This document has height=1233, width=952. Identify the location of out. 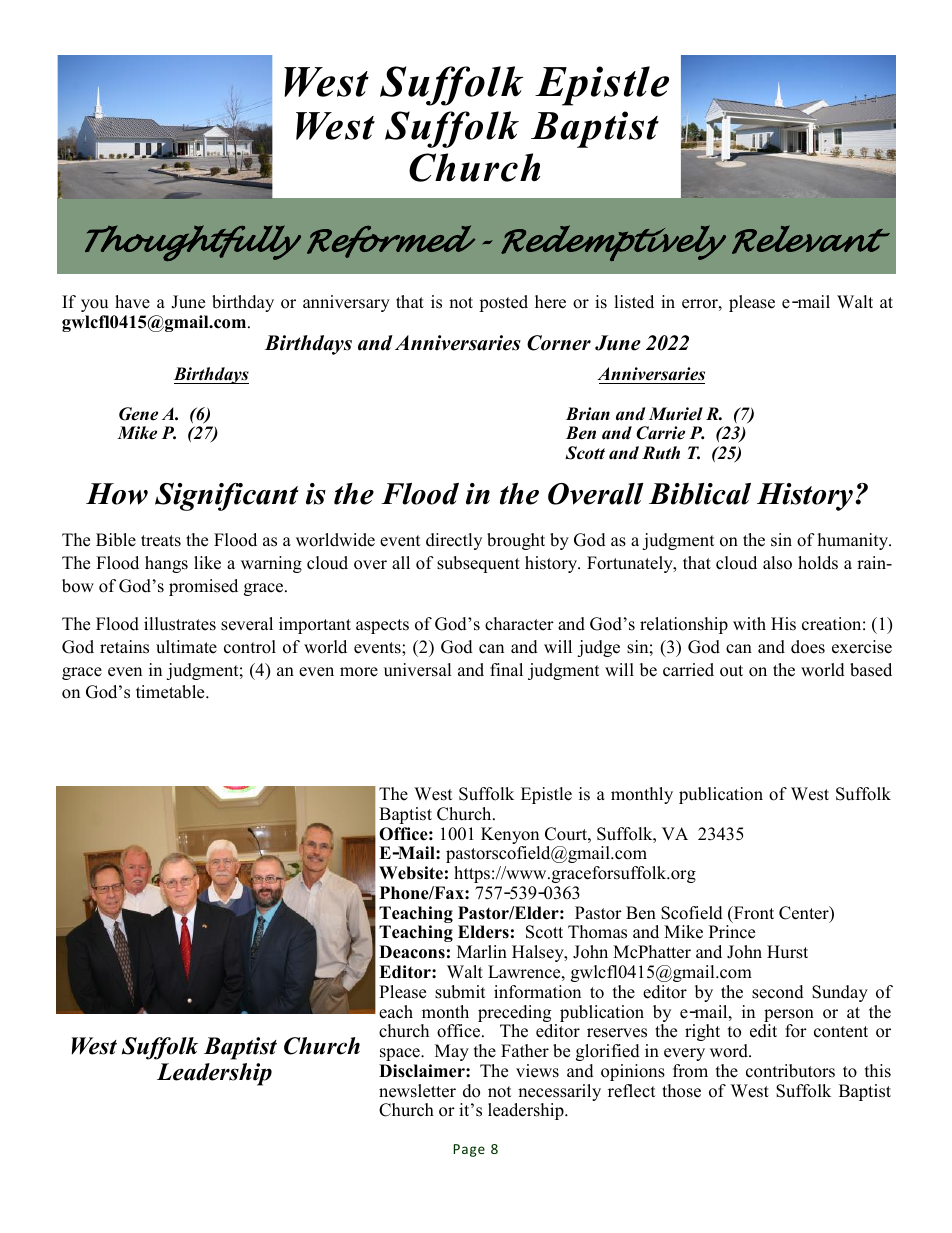
(731, 671).
